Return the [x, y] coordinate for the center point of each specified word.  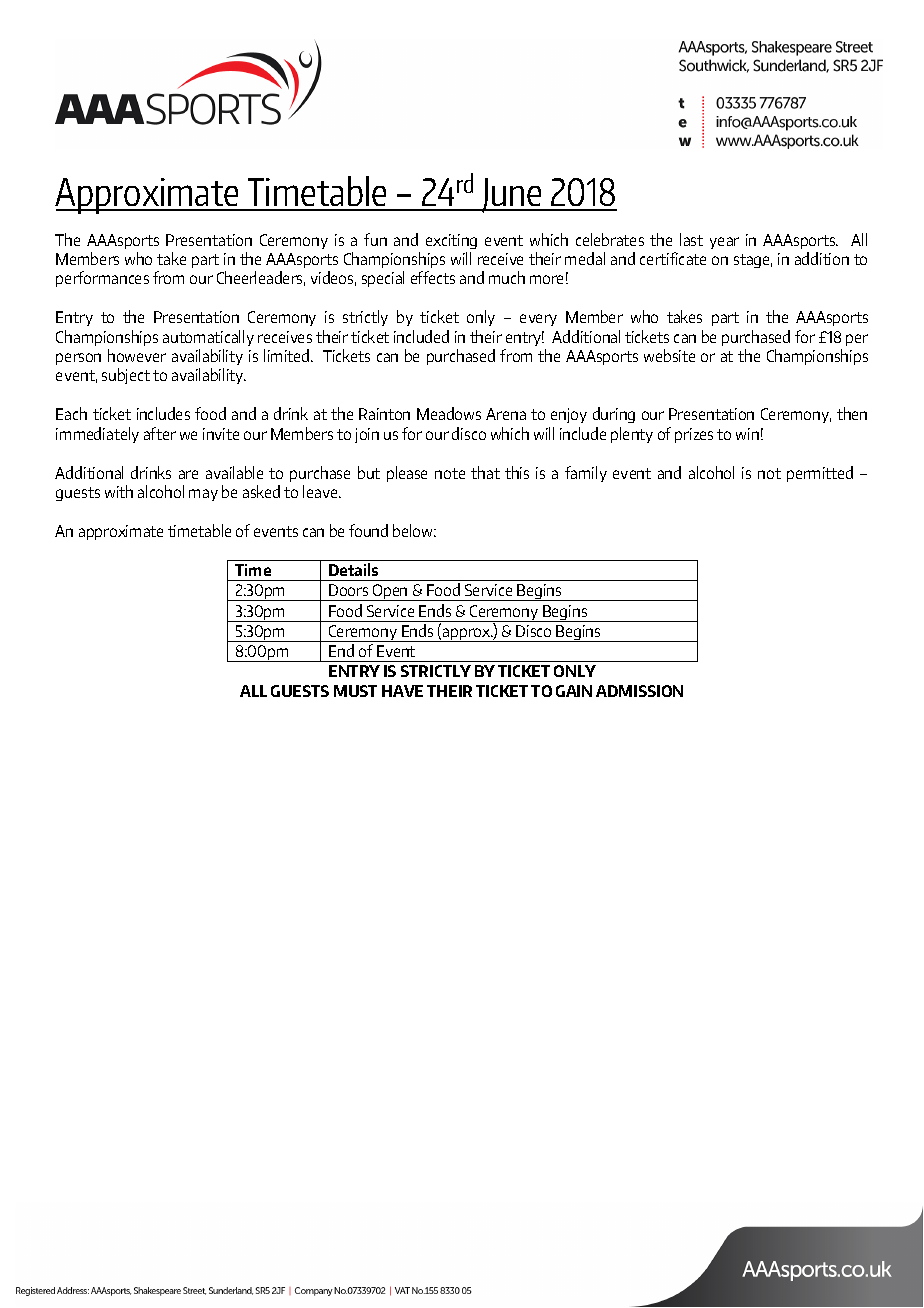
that [485, 472]
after [160, 433]
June [512, 195]
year [724, 243]
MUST [355, 691]
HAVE [402, 691]
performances [102, 279]
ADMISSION [639, 691]
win [747, 434]
